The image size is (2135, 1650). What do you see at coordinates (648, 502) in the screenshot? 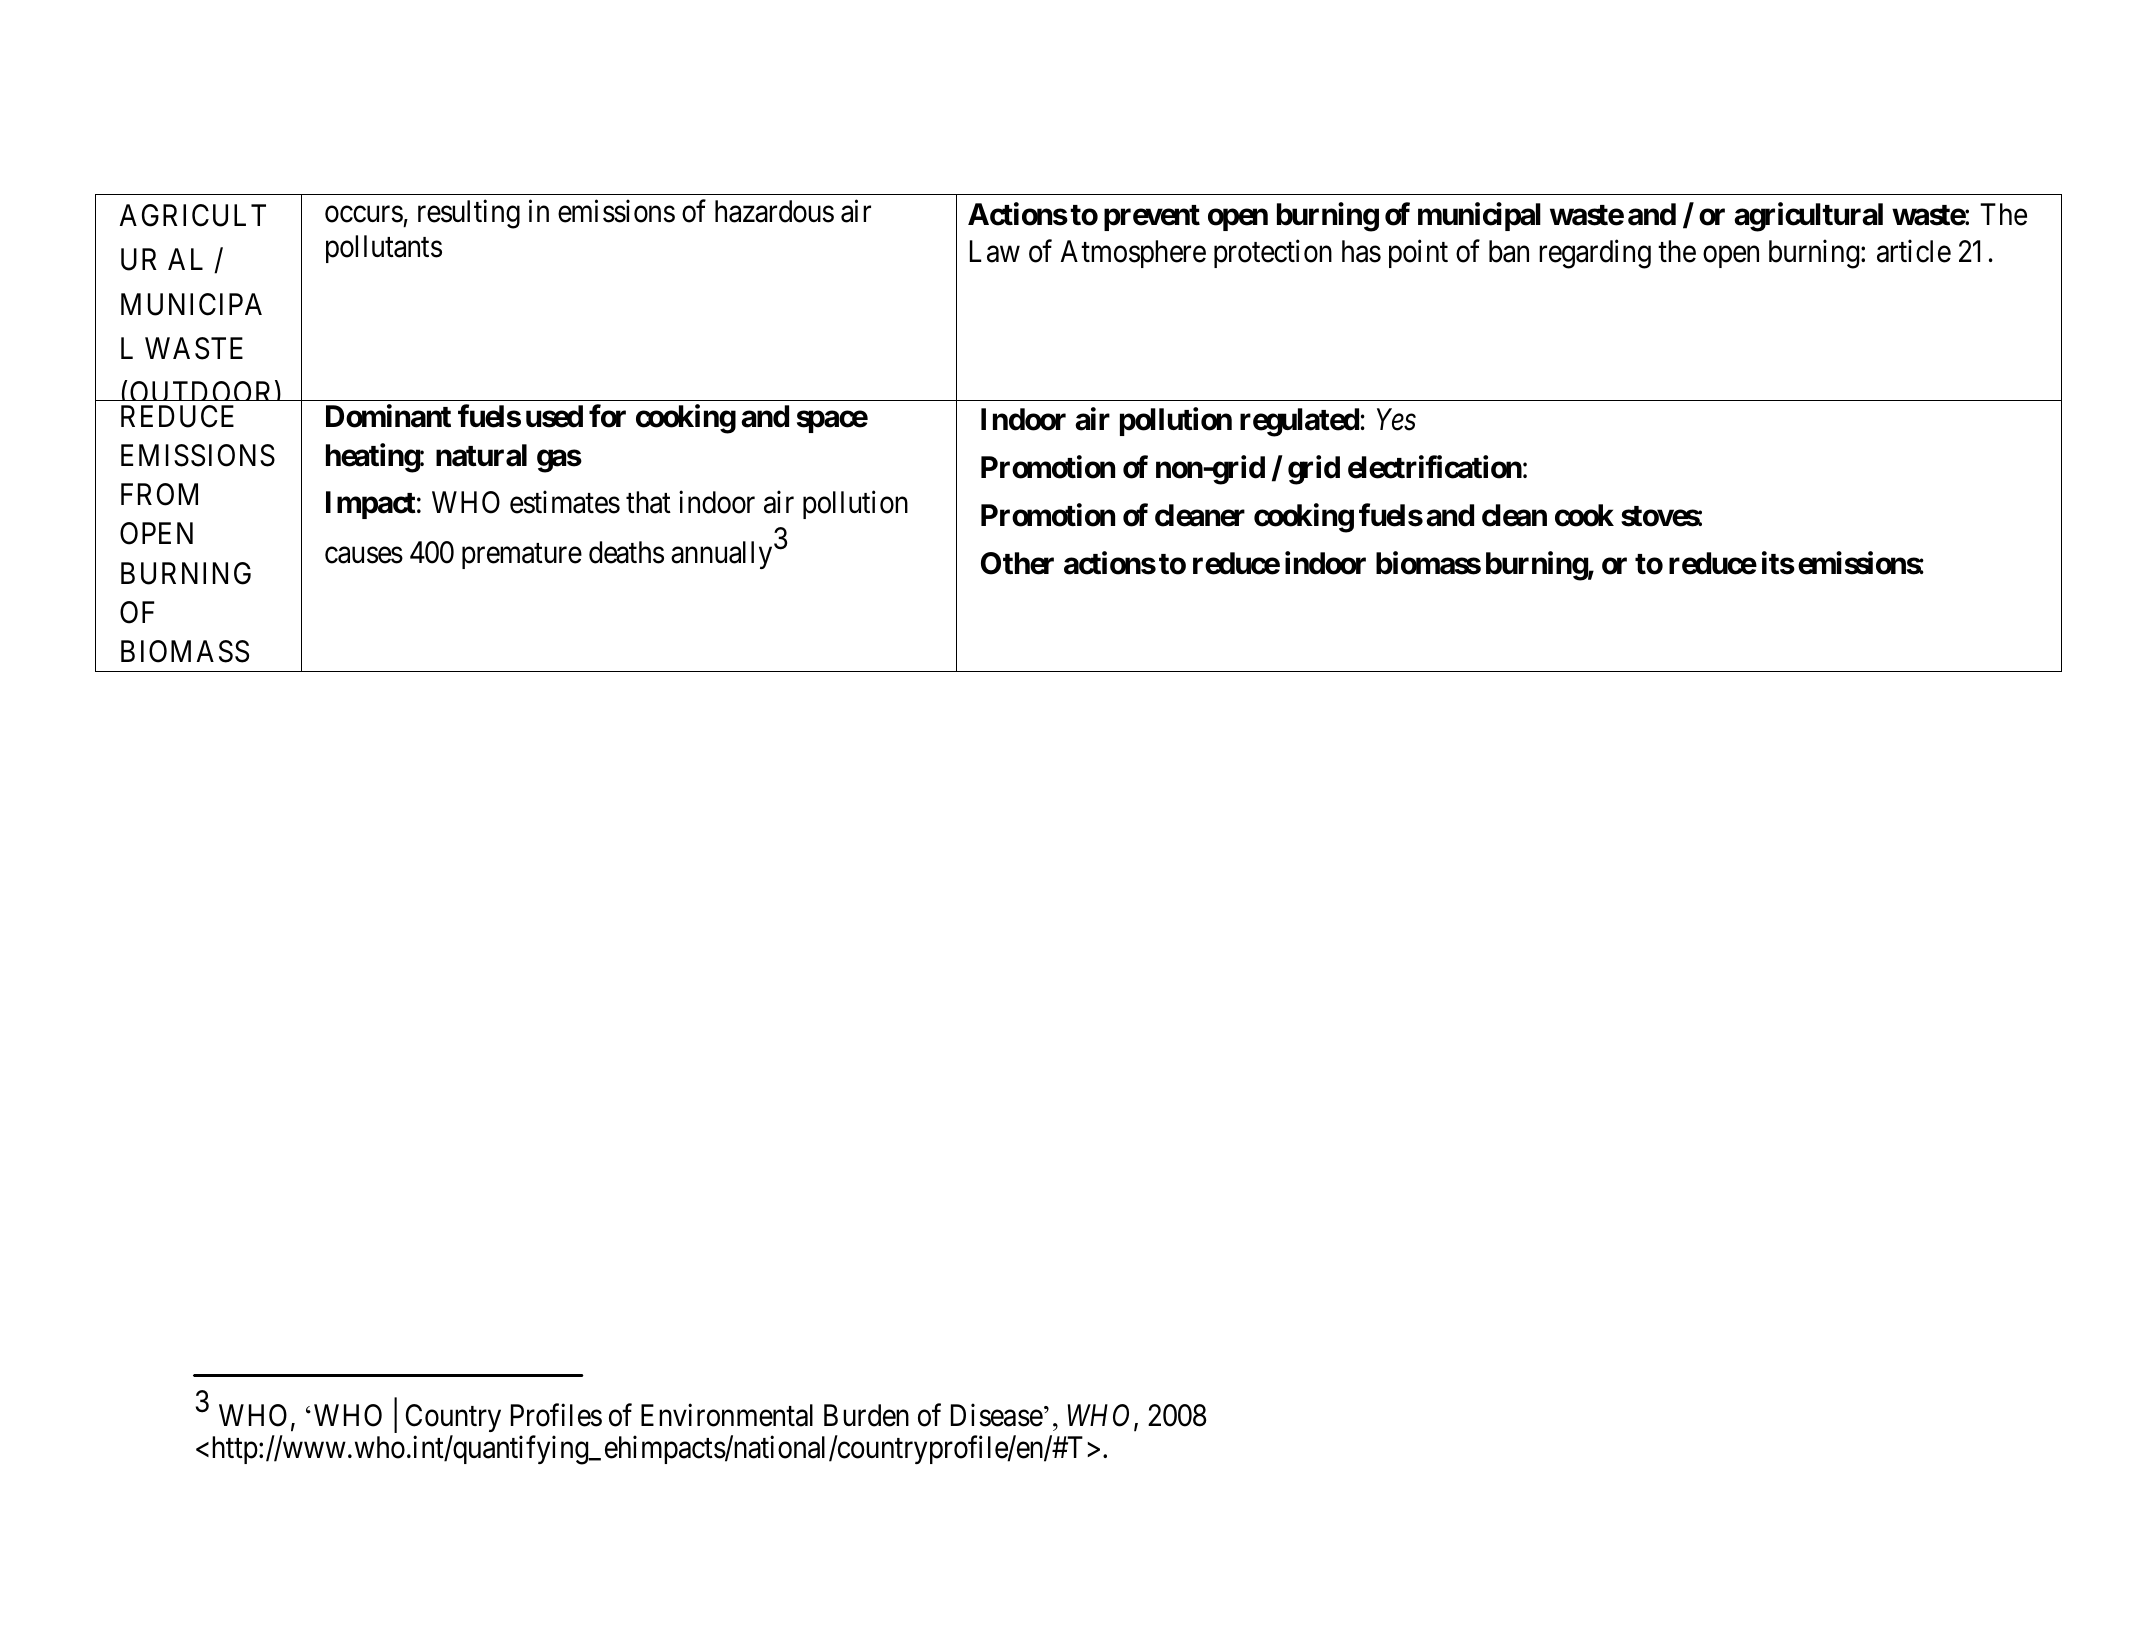
I see `that` at bounding box center [648, 502].
